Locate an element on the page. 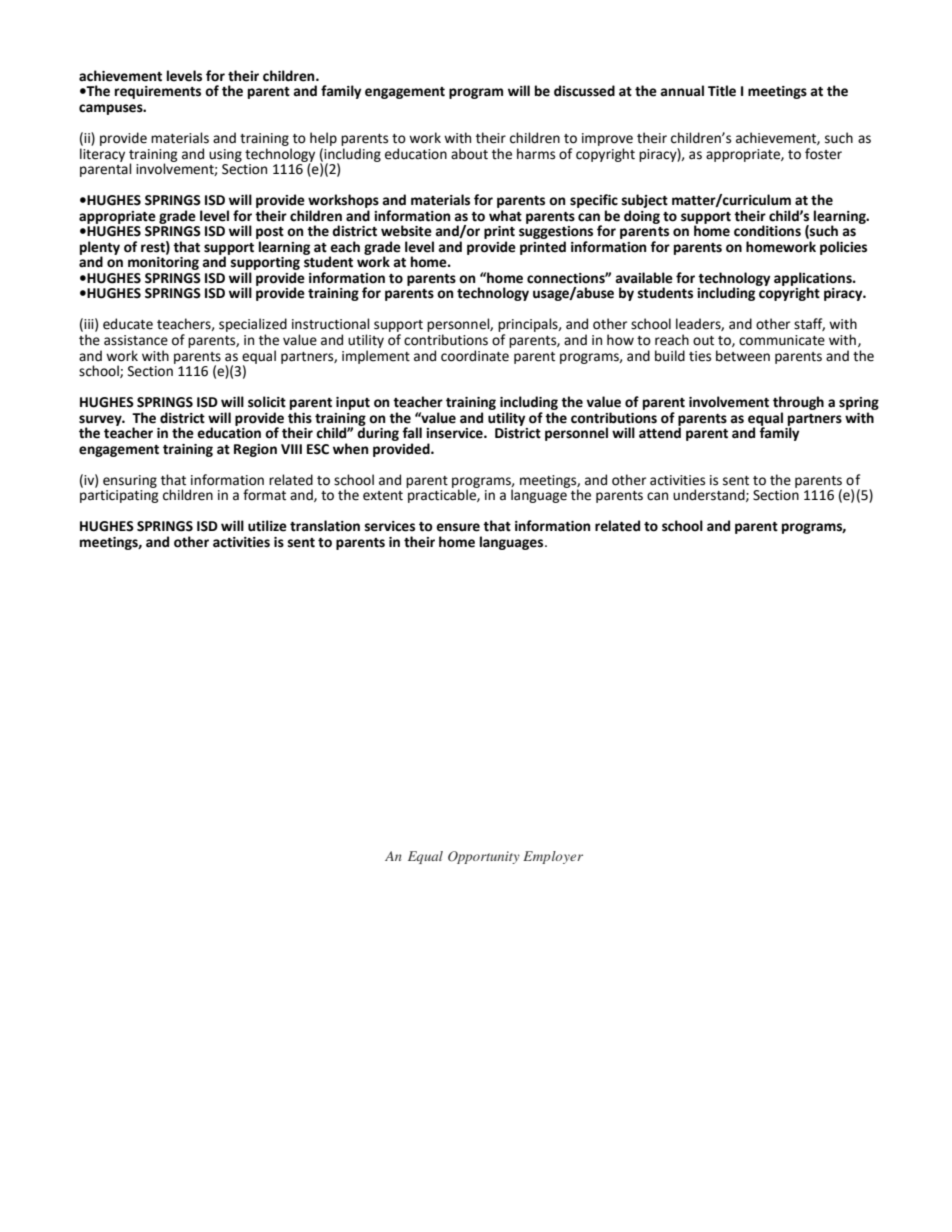 This page has width=952, height=1232. about is located at coordinates (469, 154).
